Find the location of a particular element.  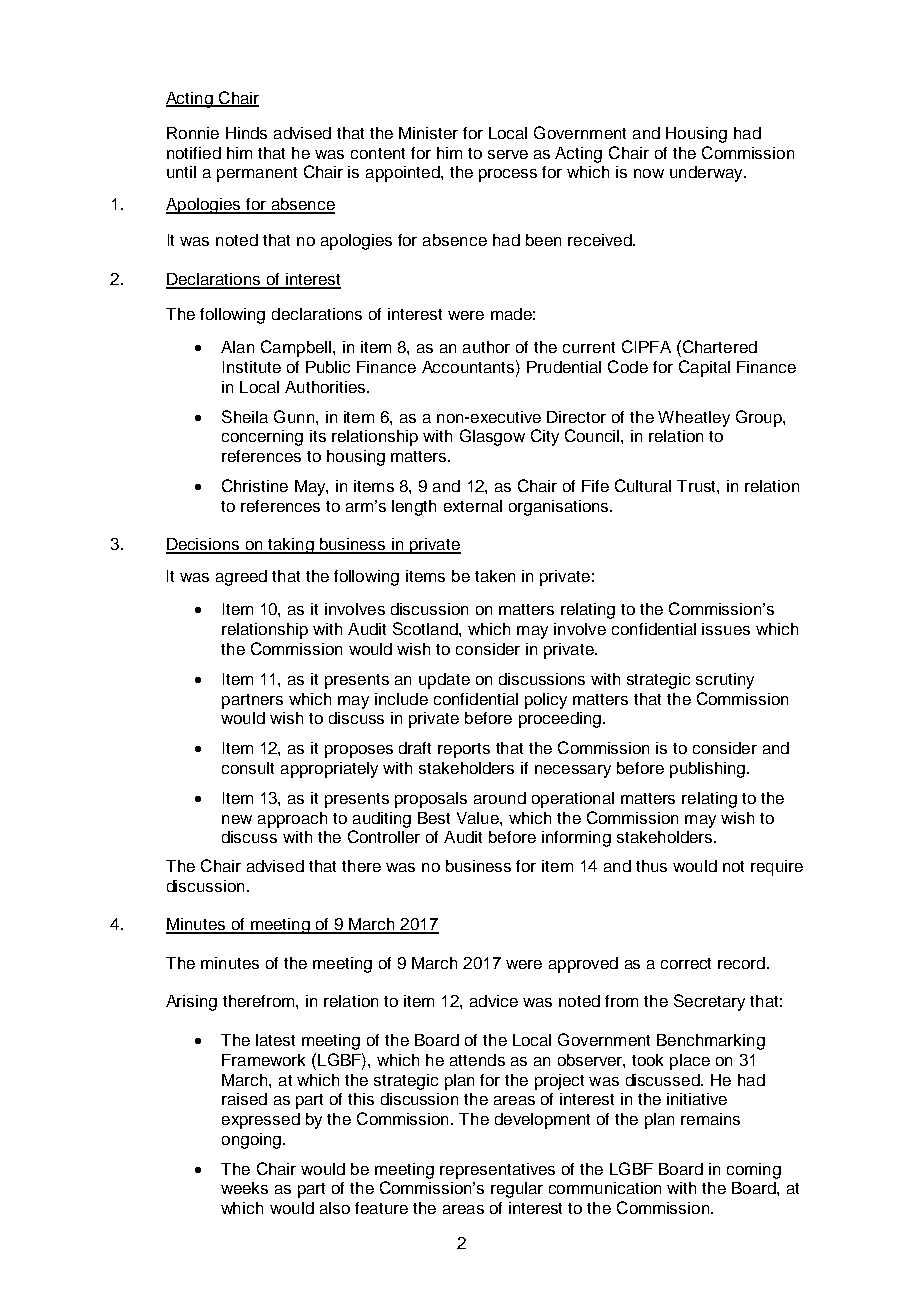

Value is located at coordinates (479, 818).
